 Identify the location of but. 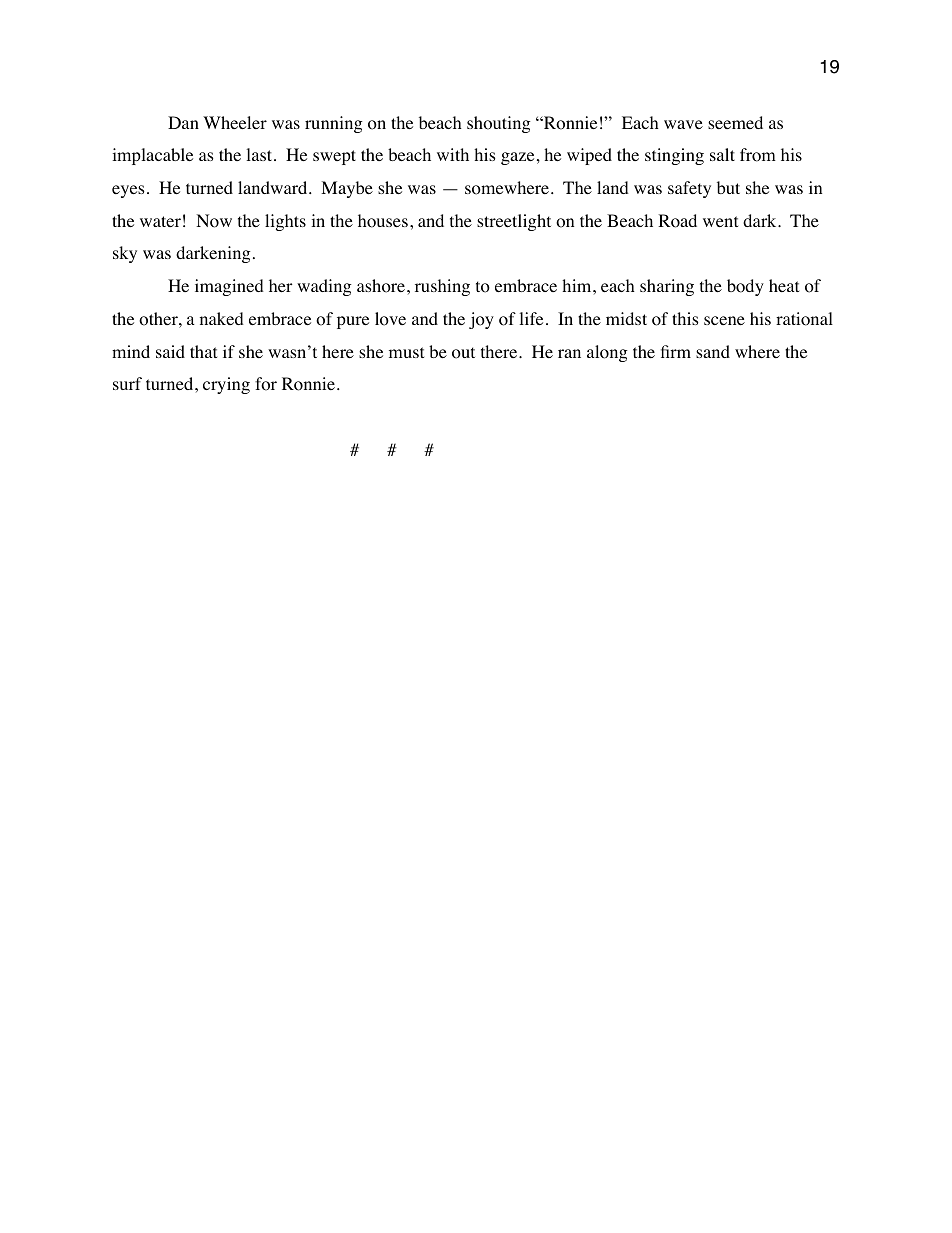
(728, 187).
